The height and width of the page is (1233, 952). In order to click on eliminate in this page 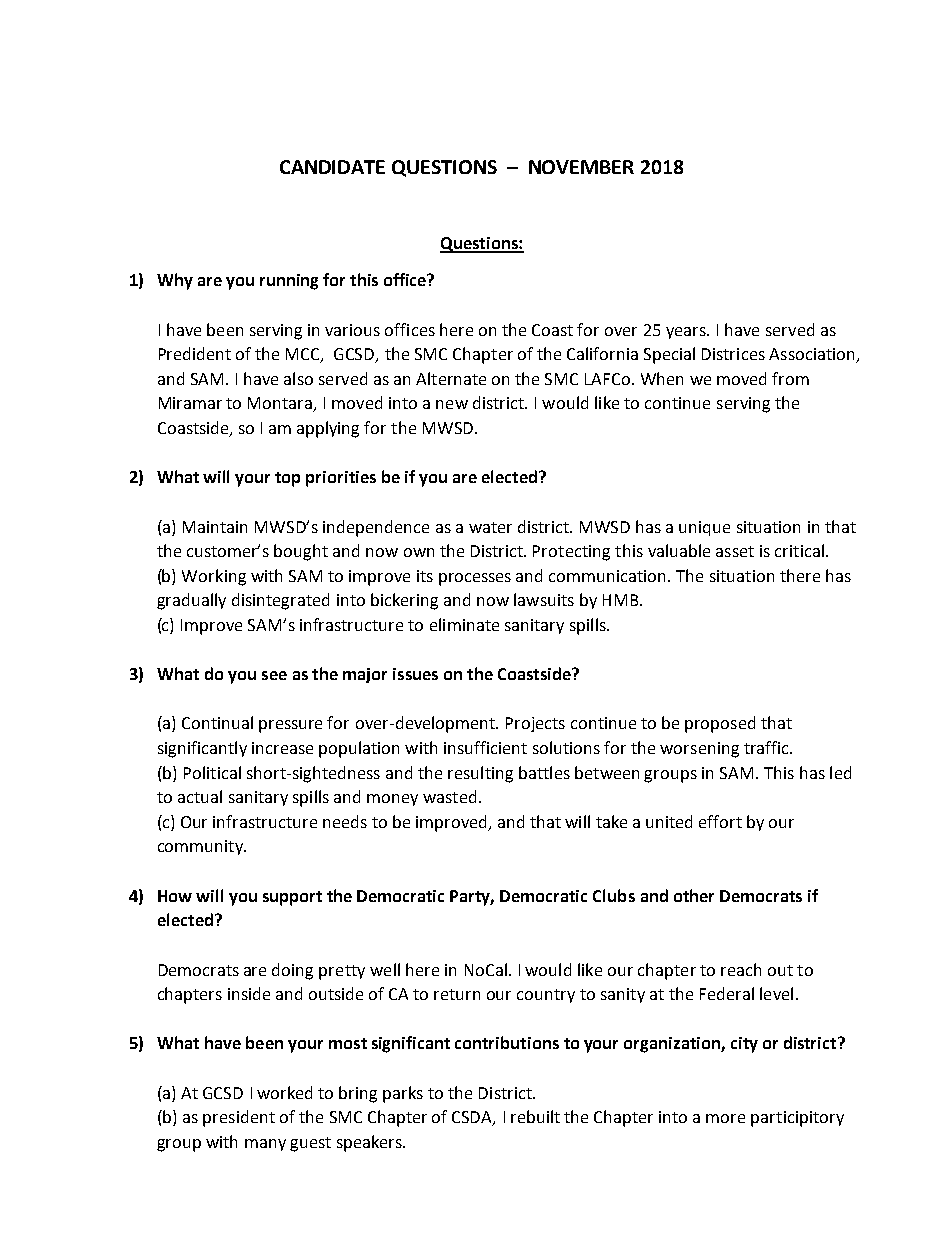, I will do `click(464, 624)`.
